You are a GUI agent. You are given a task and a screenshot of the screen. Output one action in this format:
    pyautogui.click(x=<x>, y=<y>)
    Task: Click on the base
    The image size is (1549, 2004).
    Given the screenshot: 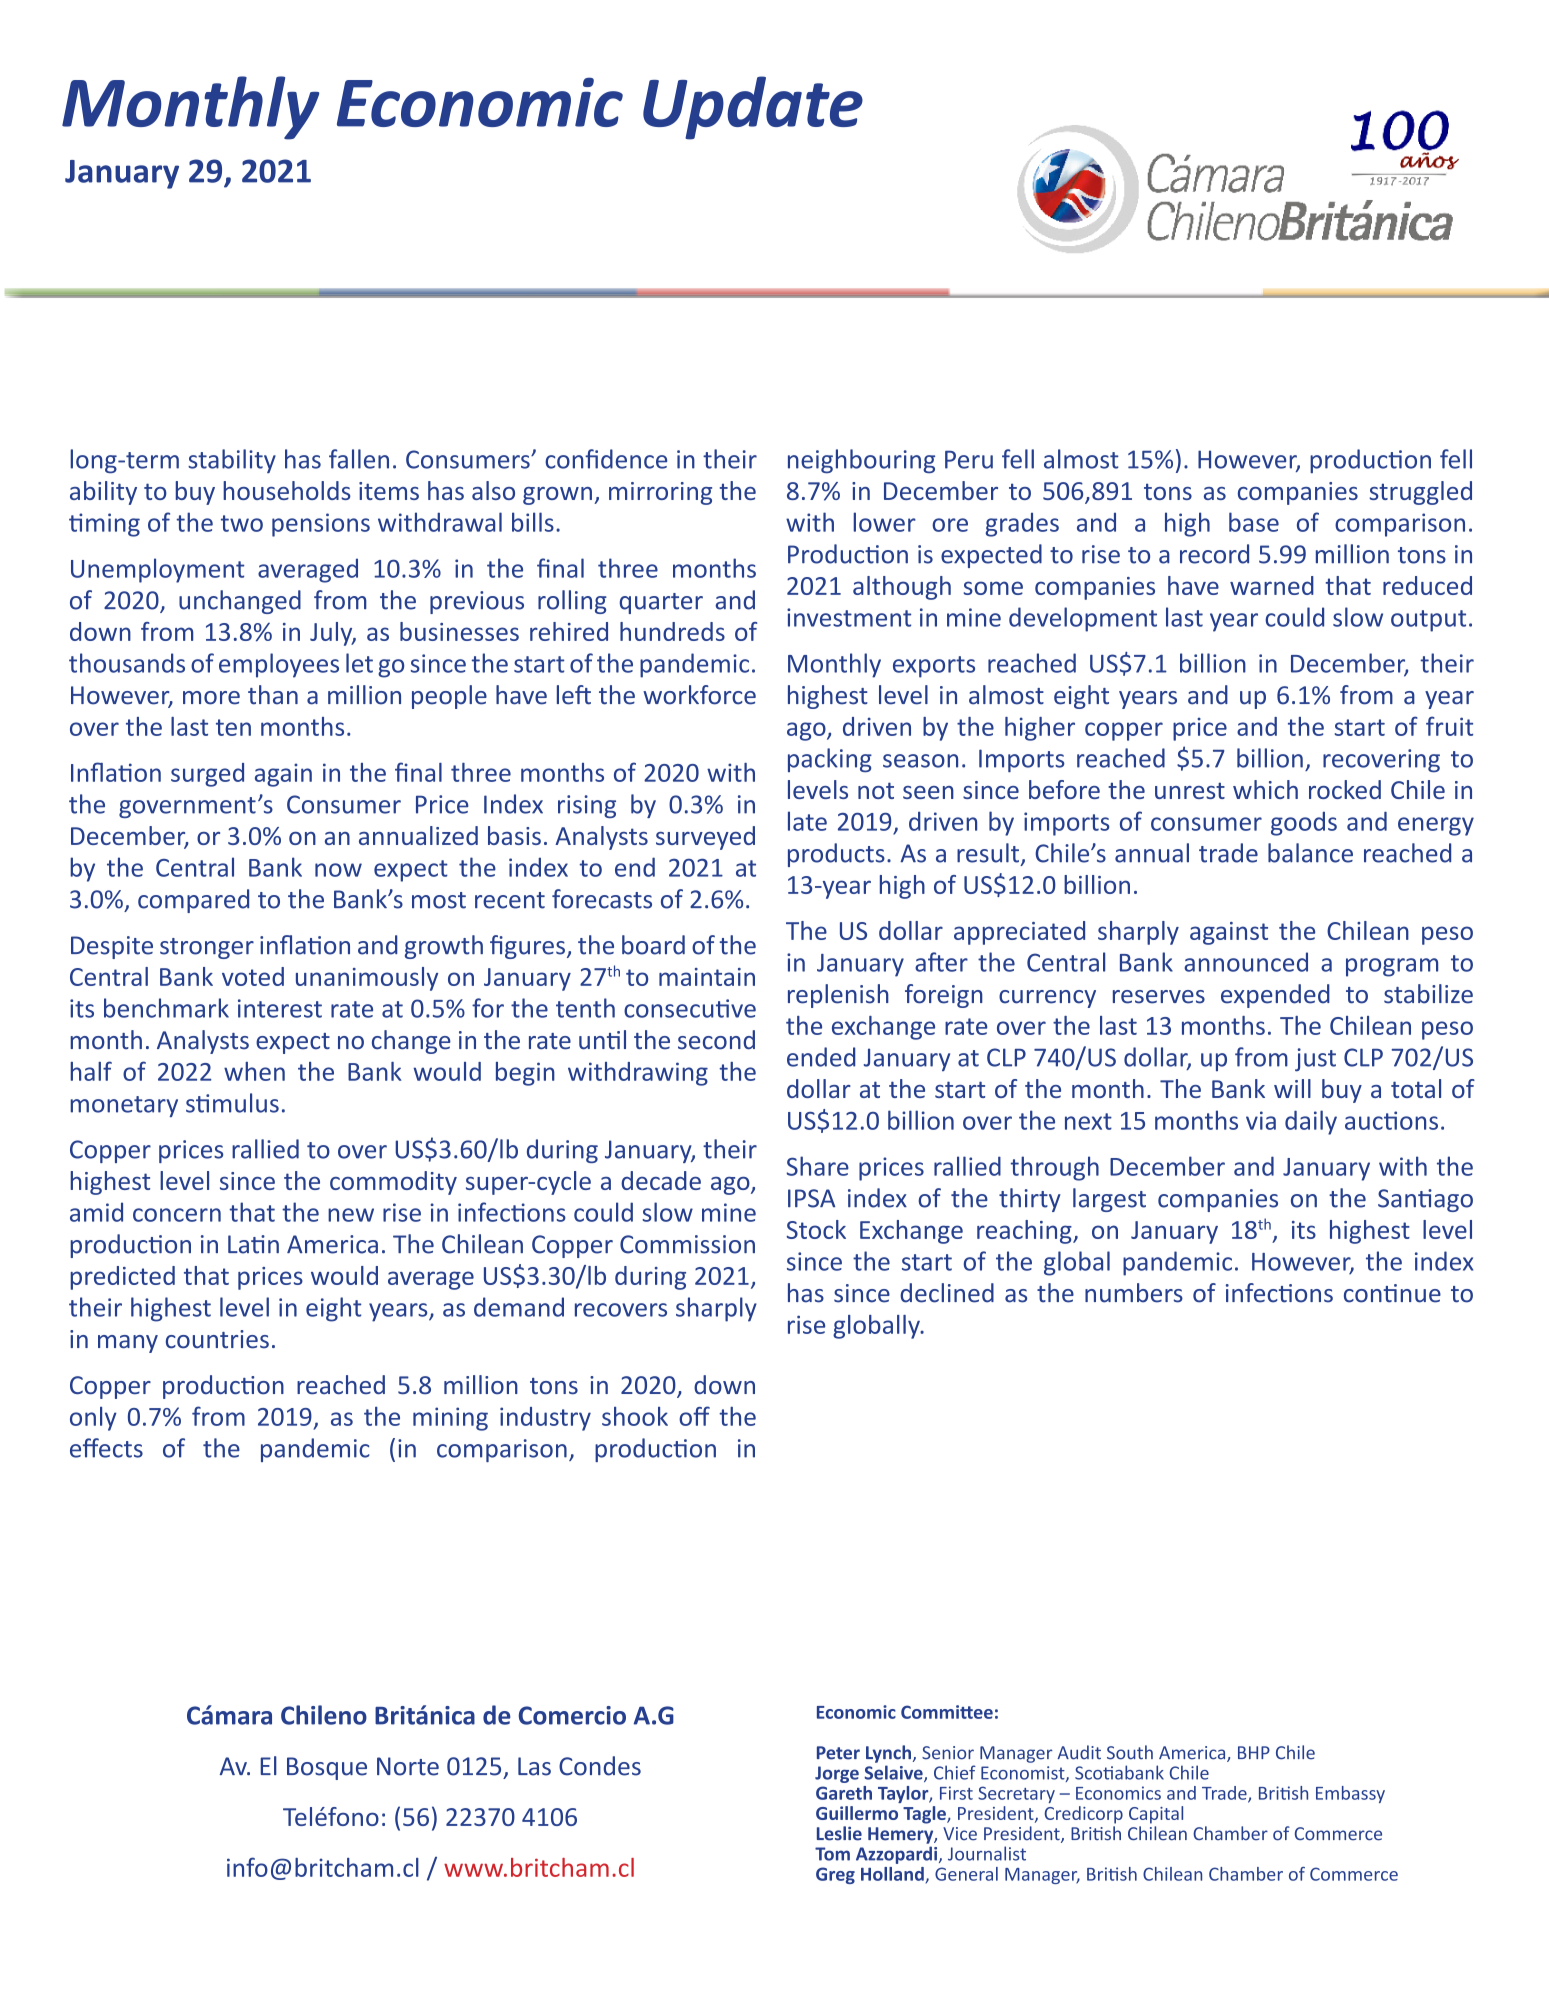 What is the action you would take?
    pyautogui.click(x=1254, y=522)
